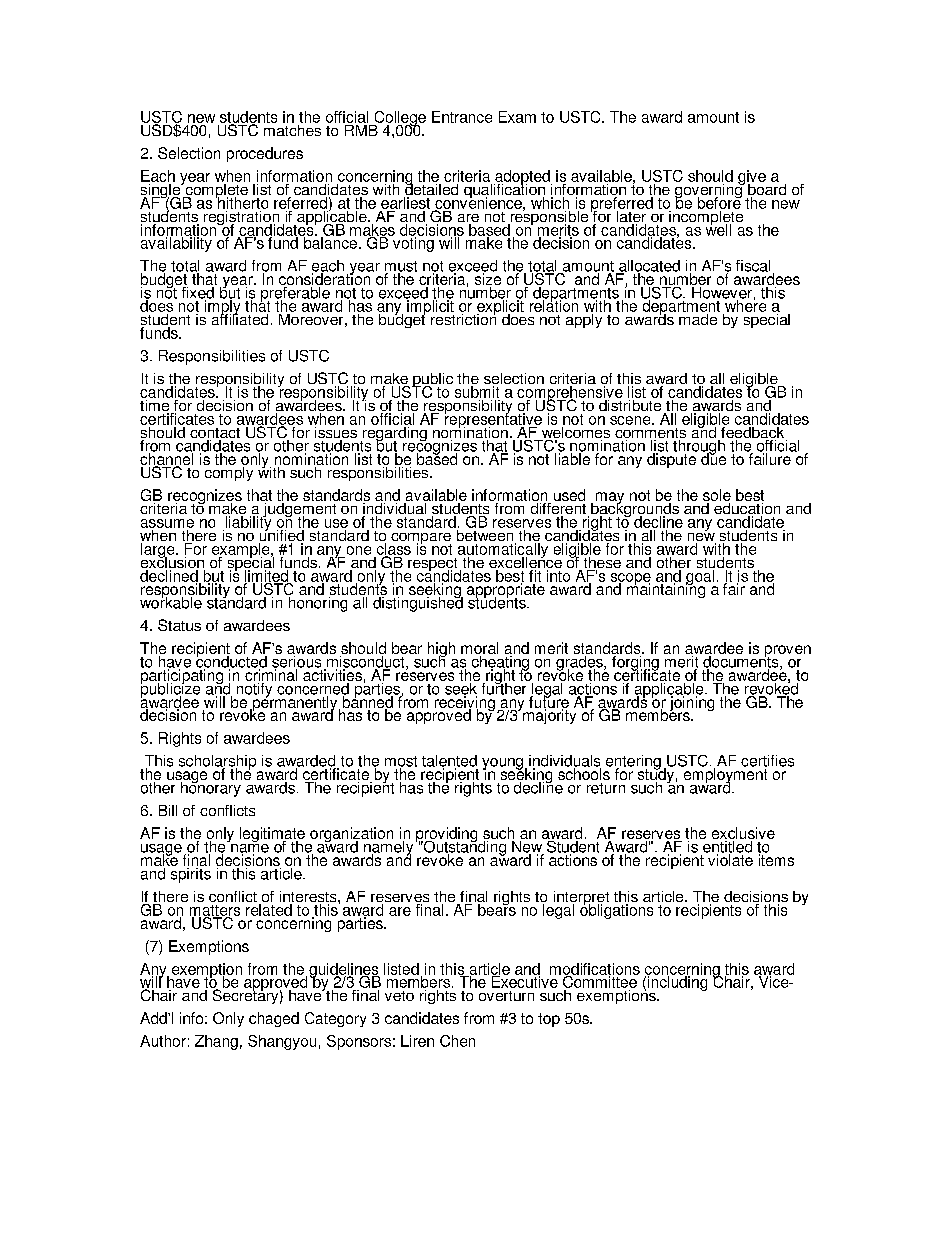  I want to click on fair, so click(734, 588).
